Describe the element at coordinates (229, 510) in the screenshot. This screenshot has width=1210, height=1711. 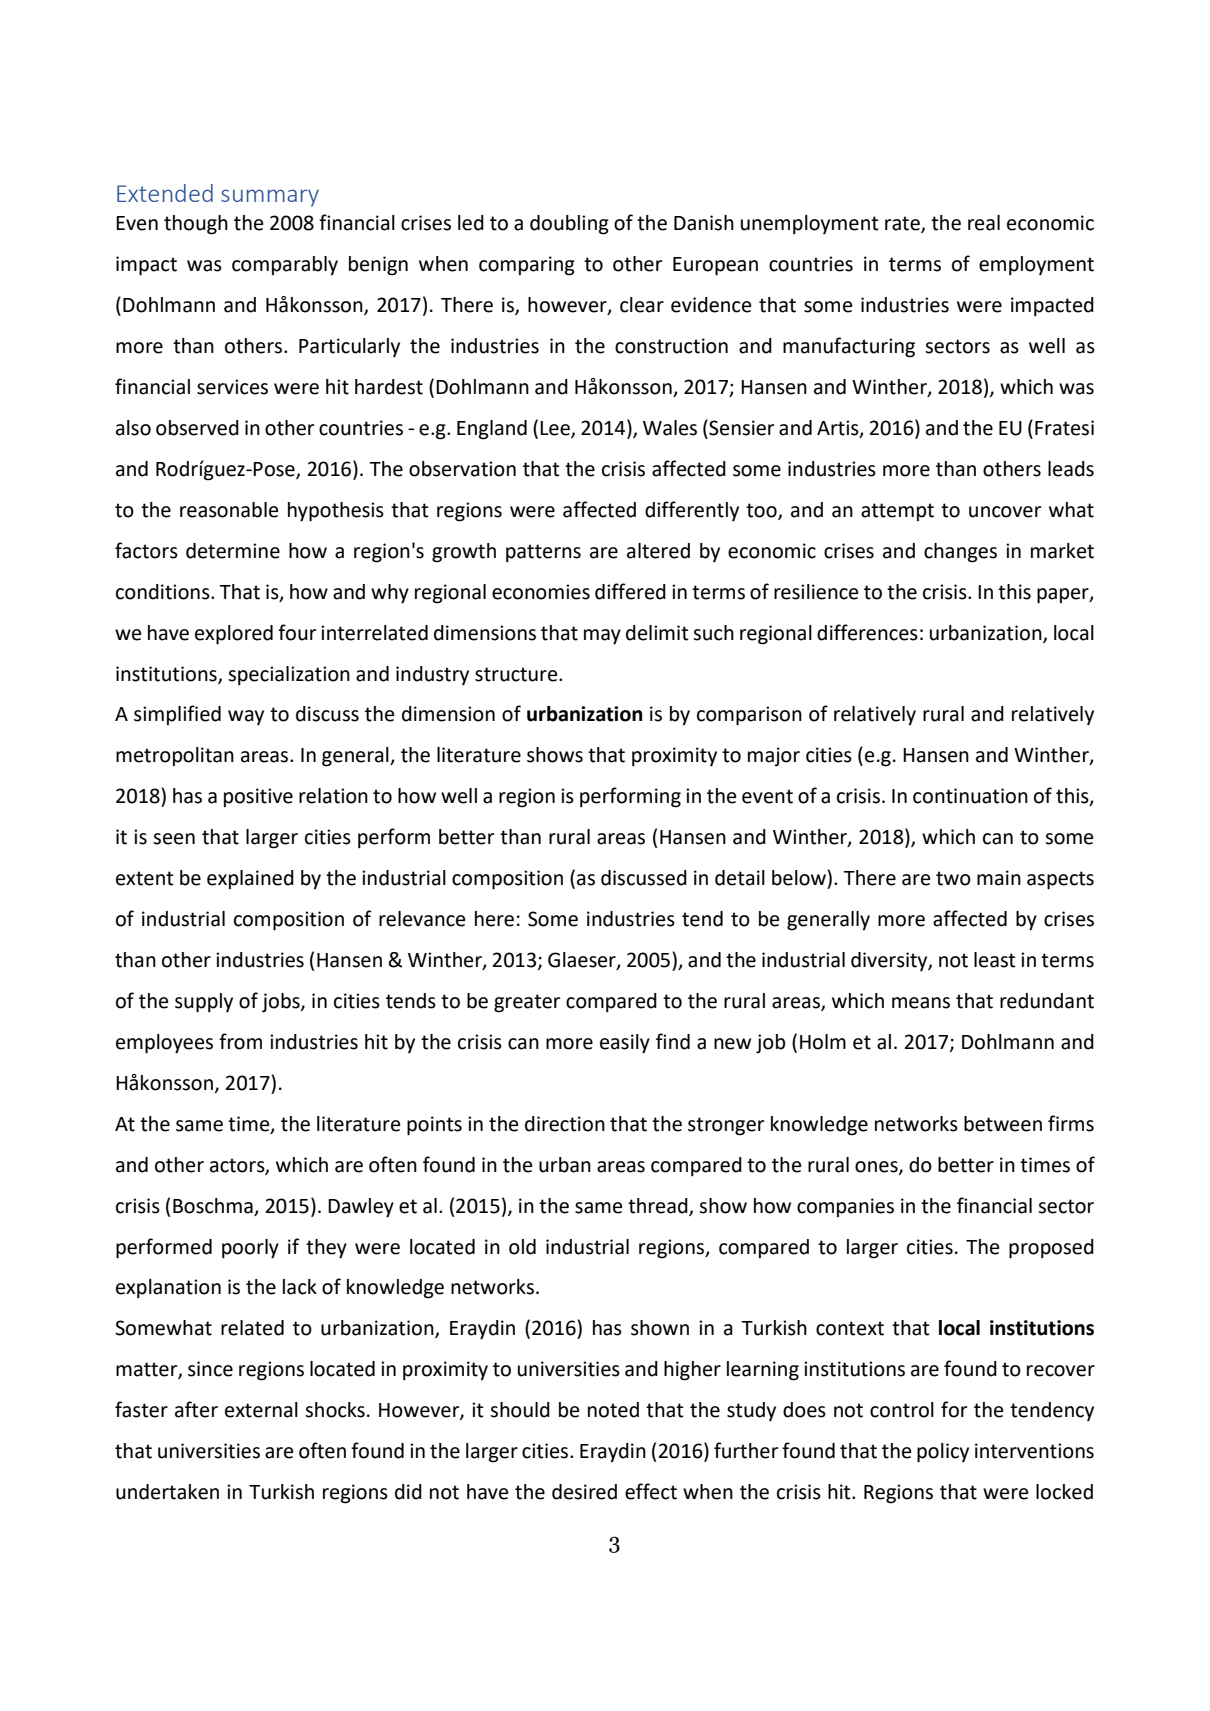
I see `reasonable` at that location.
